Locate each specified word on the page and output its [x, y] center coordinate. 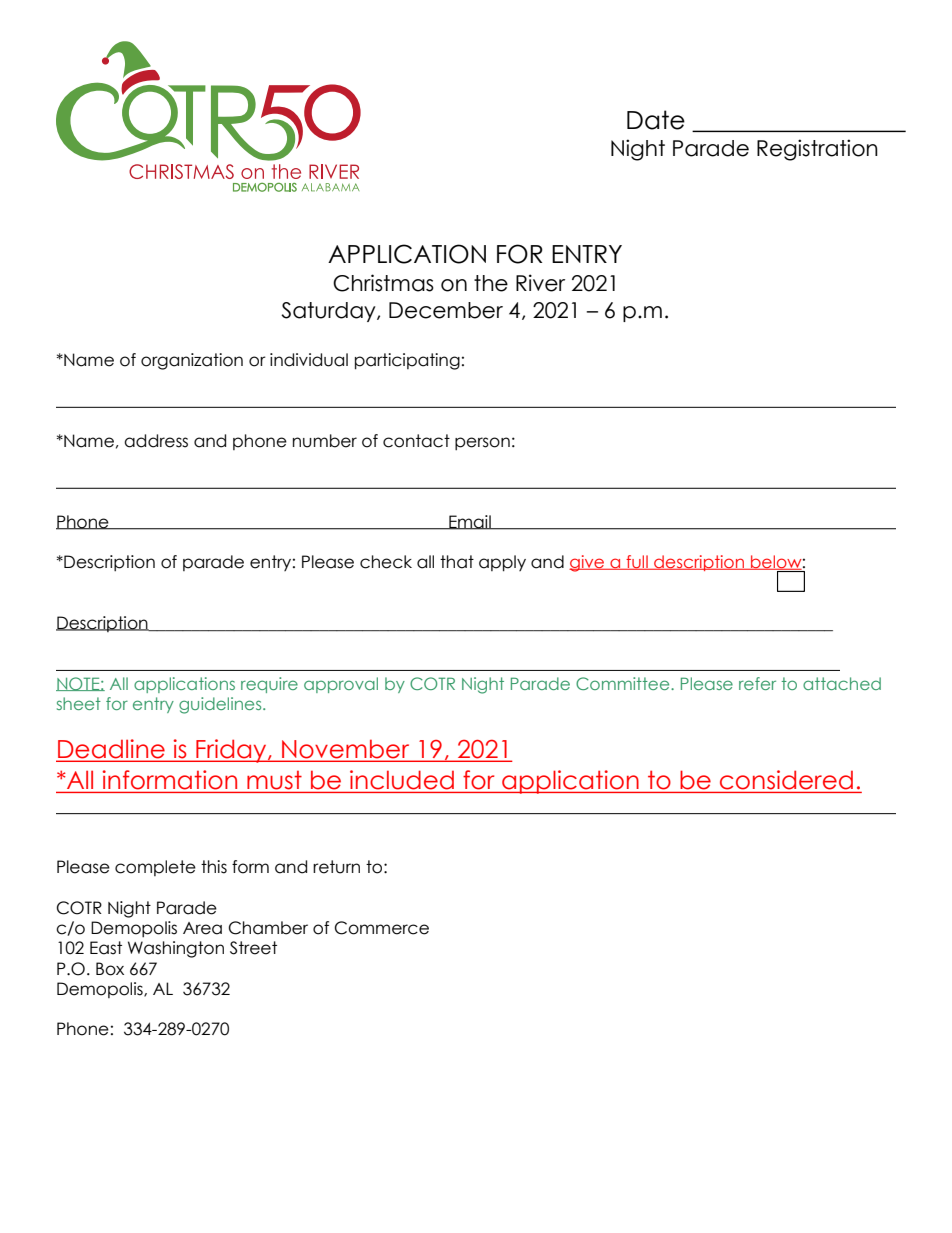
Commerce [382, 928]
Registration [817, 150]
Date [656, 120]
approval [341, 685]
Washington [176, 949]
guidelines [221, 705]
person [482, 443]
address [156, 441]
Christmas [383, 283]
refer [757, 683]
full [637, 562]
